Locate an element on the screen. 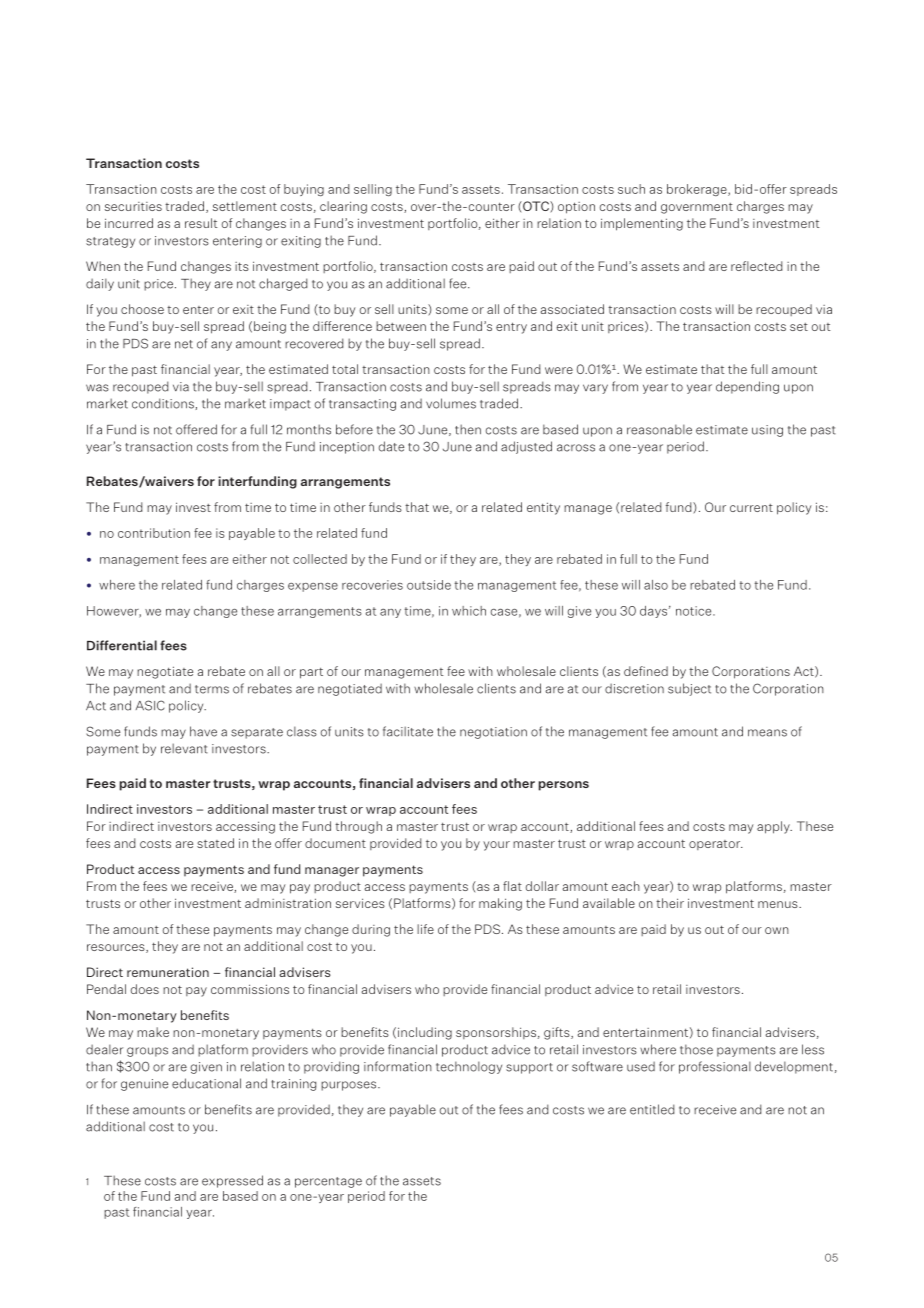 This screenshot has height=1308, width=924. brokerage is located at coordinates (698, 190).
